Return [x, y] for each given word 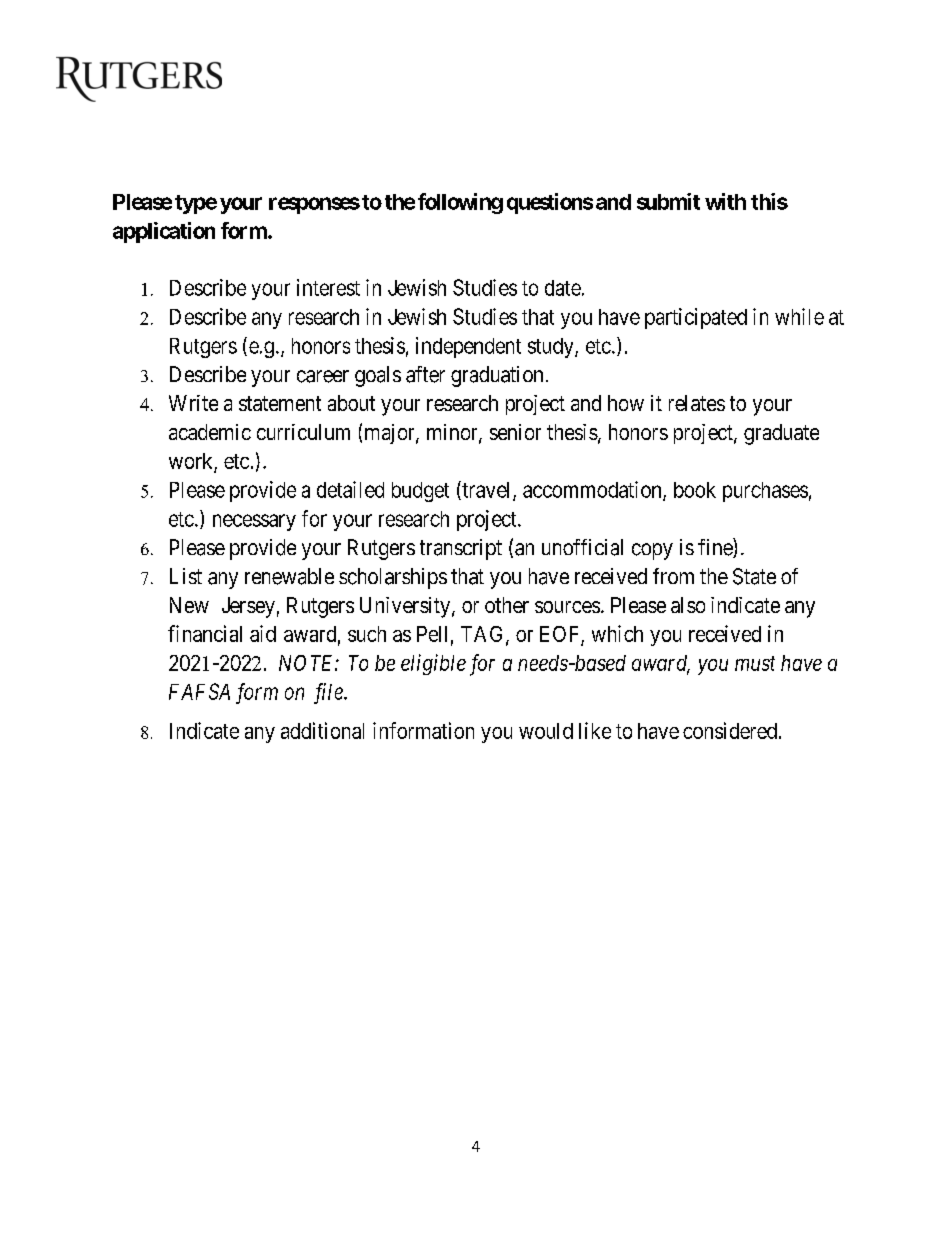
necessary [254, 522]
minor [453, 433]
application [164, 232]
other [507, 605]
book [695, 490]
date [563, 288]
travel [487, 490]
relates [697, 403]
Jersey [248, 607]
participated [696, 318]
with [725, 201]
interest [328, 287]
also [688, 605]
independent [468, 347]
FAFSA [199, 691]
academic [210, 432]
